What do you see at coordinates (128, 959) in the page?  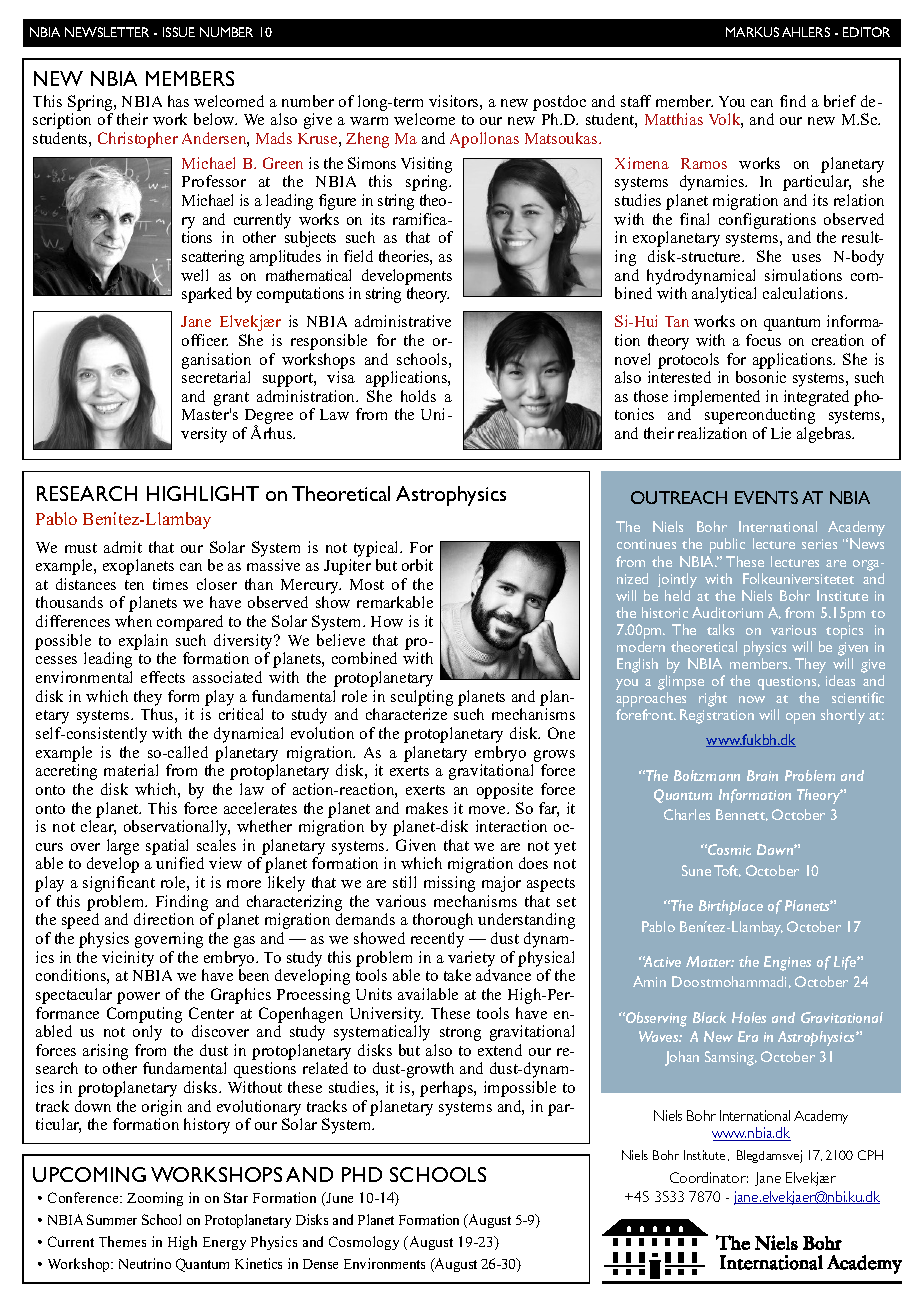 I see `vicinity` at bounding box center [128, 959].
